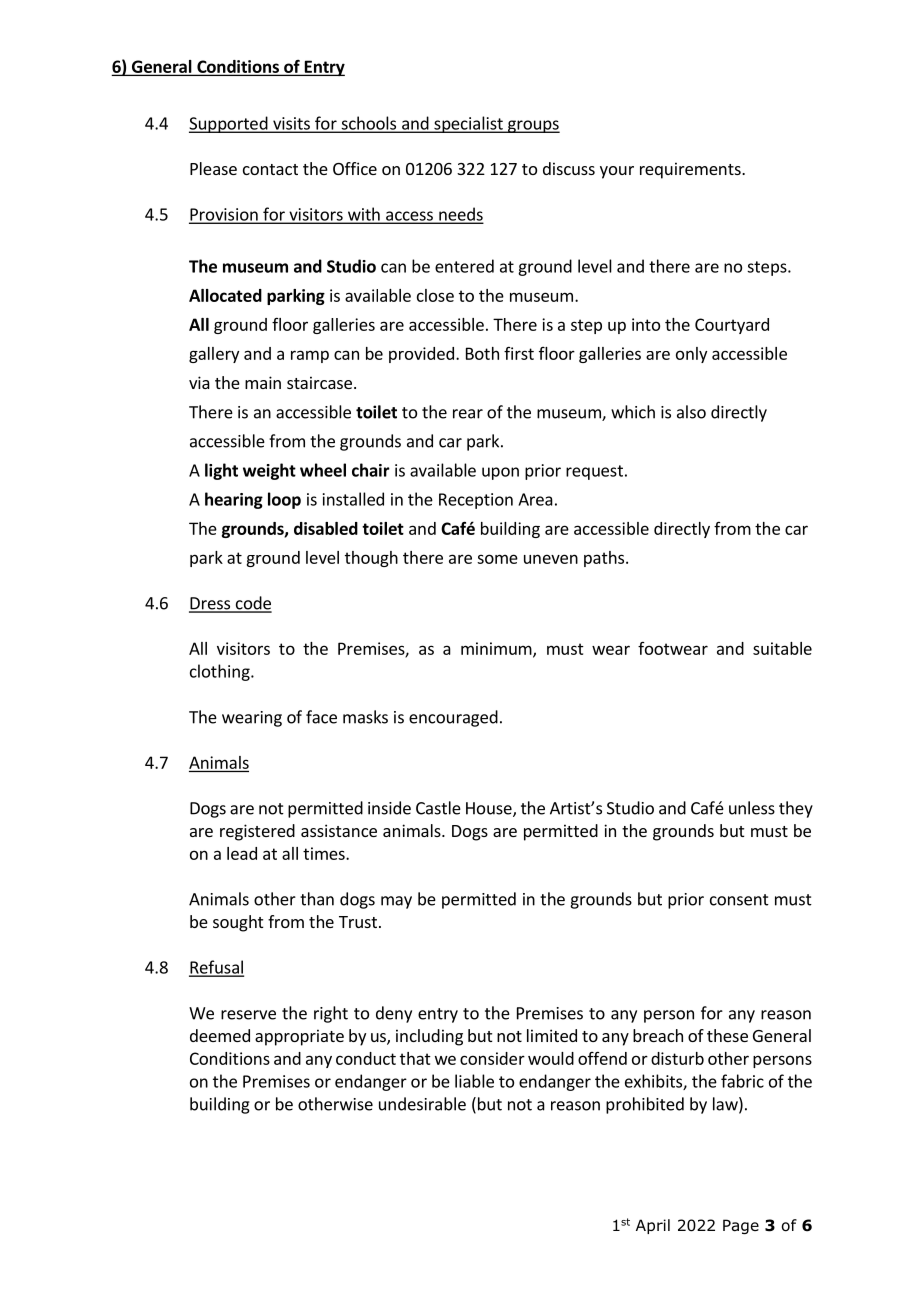  I want to click on suitable, so click(782, 648).
